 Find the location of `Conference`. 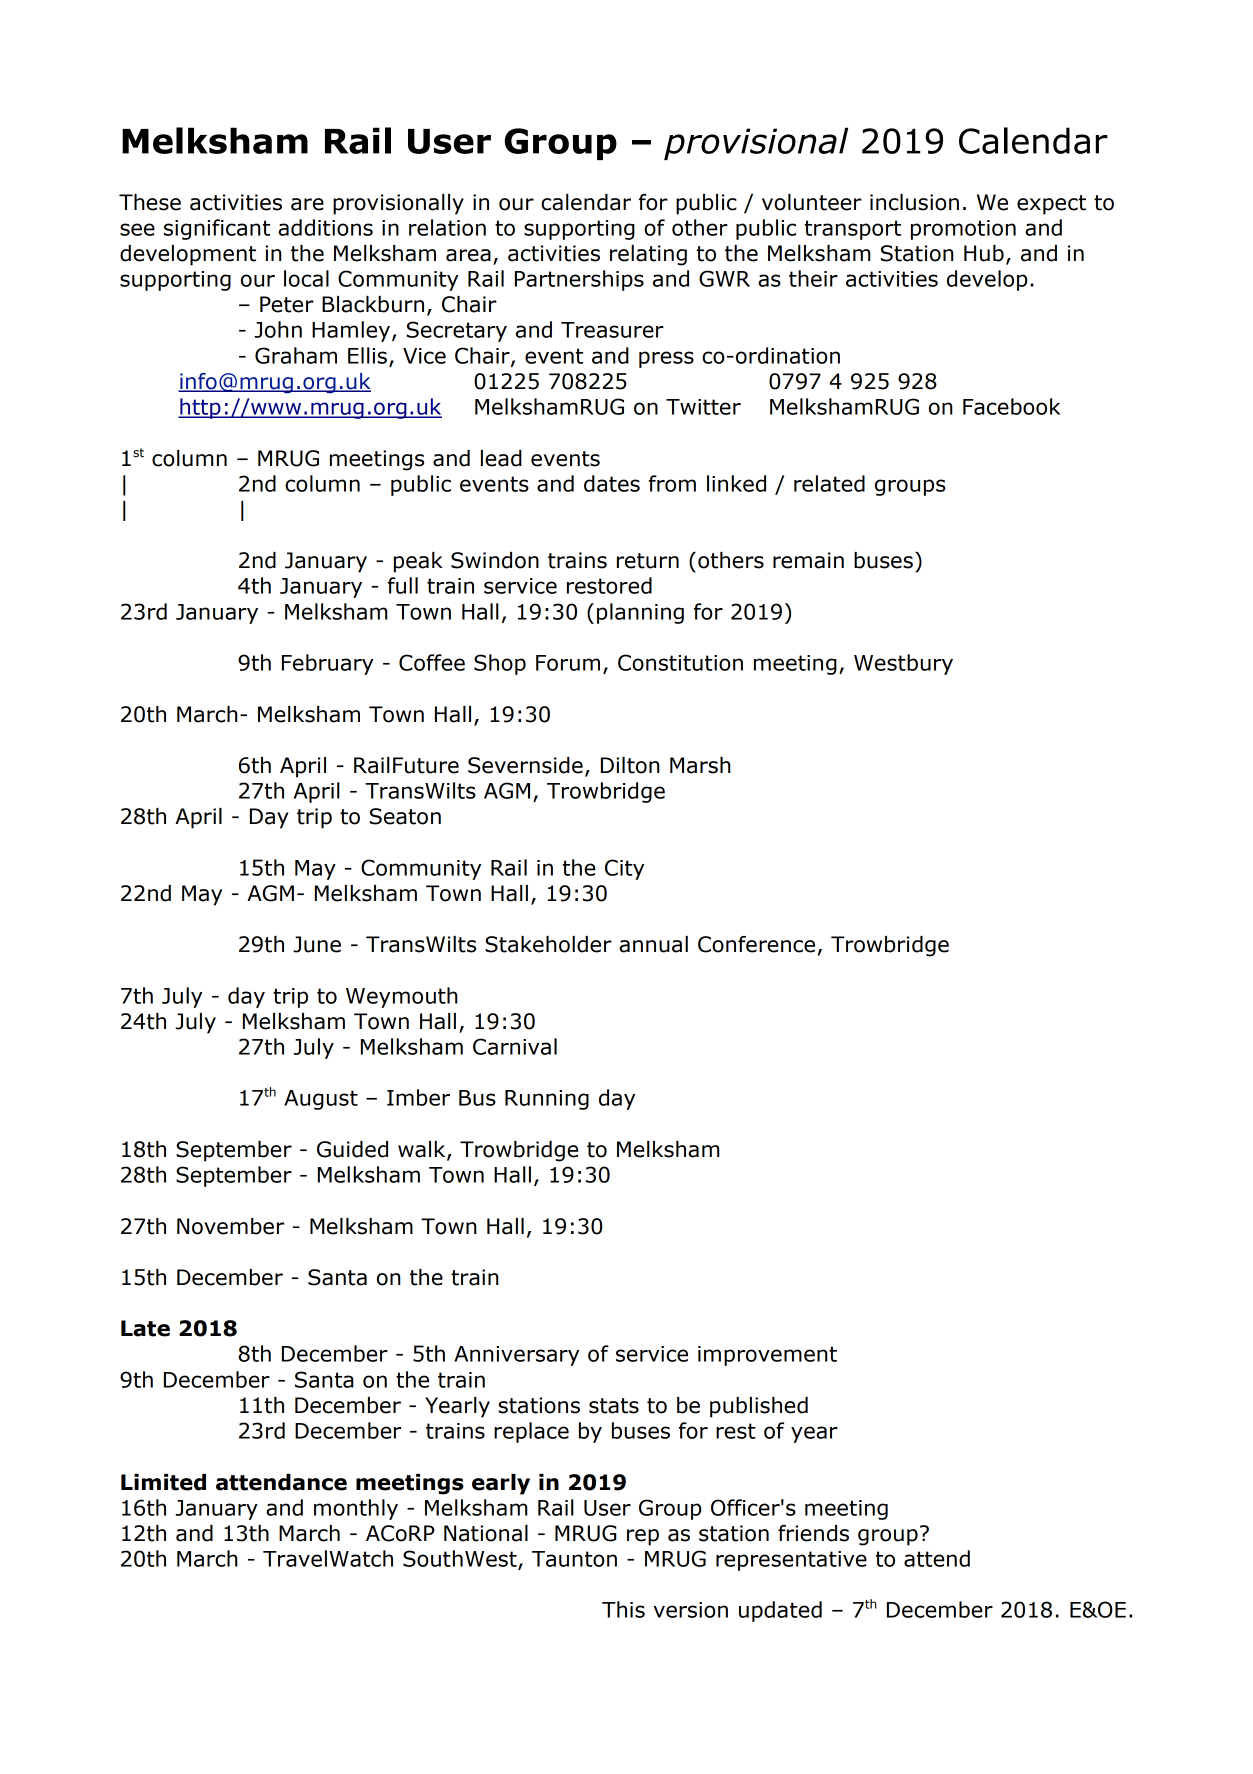

Conference is located at coordinates (756, 944).
